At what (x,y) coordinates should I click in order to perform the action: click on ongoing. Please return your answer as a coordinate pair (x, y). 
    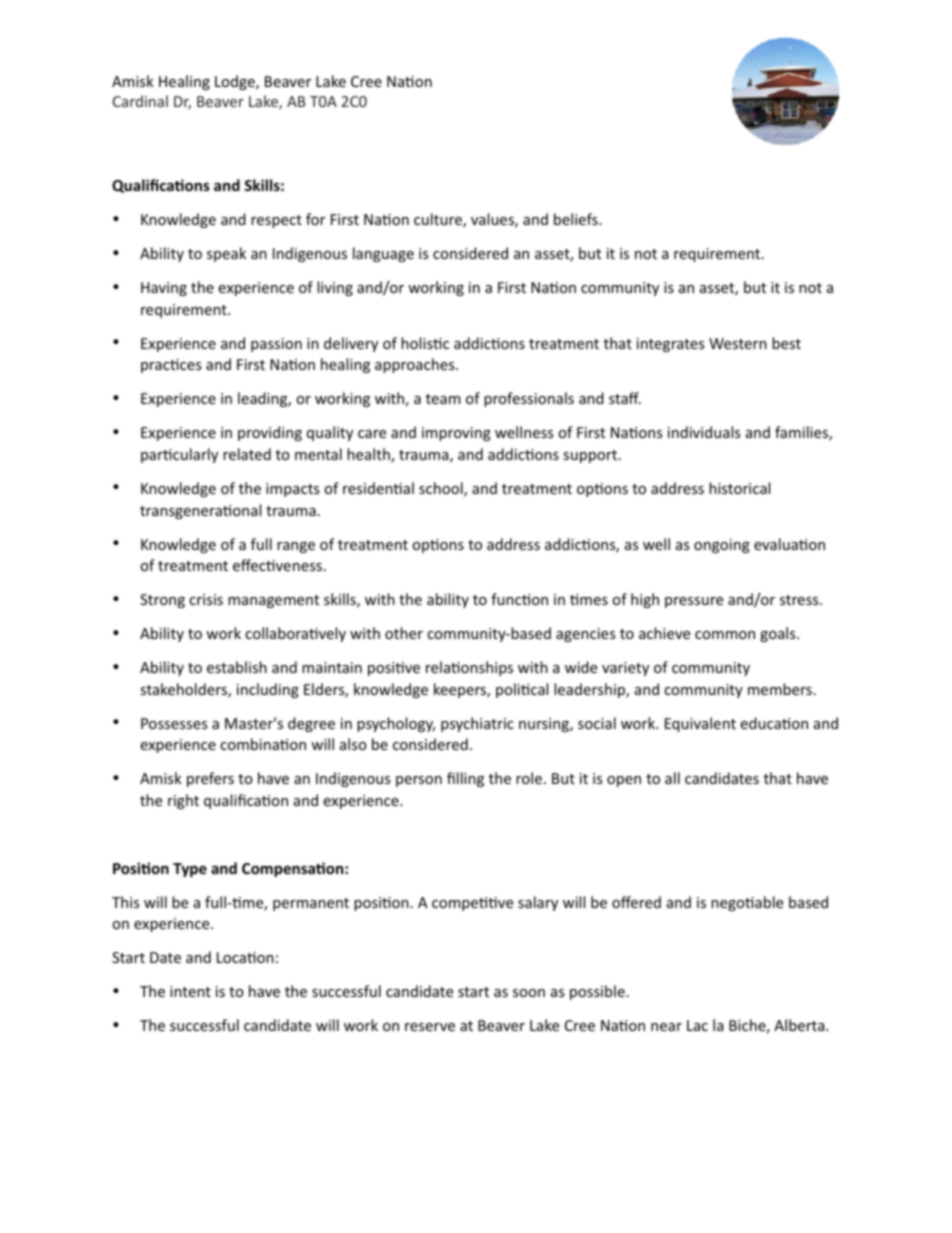
    Looking at the image, I should click on (722, 546).
